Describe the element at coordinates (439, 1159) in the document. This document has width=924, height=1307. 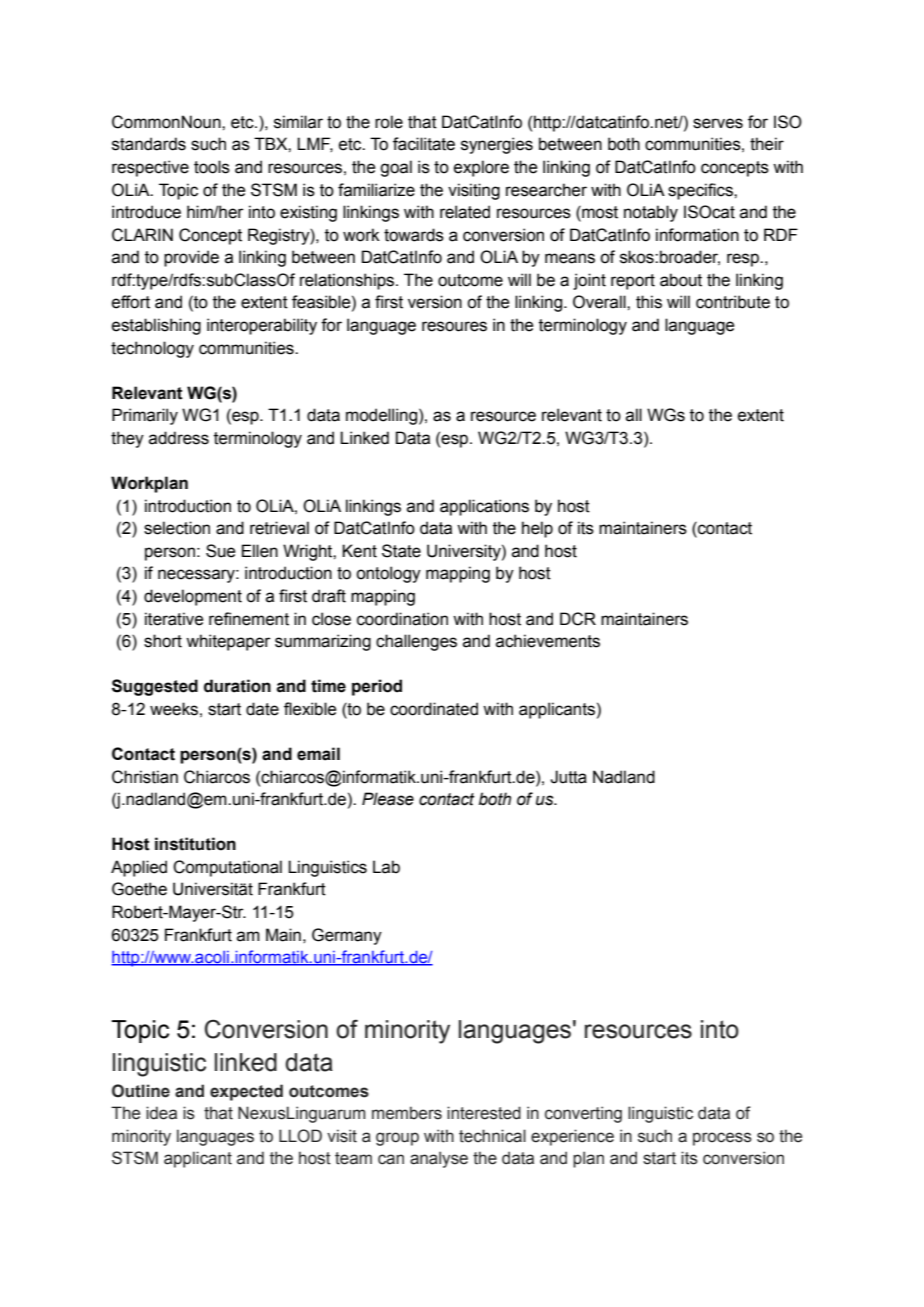
I see `analyse` at that location.
